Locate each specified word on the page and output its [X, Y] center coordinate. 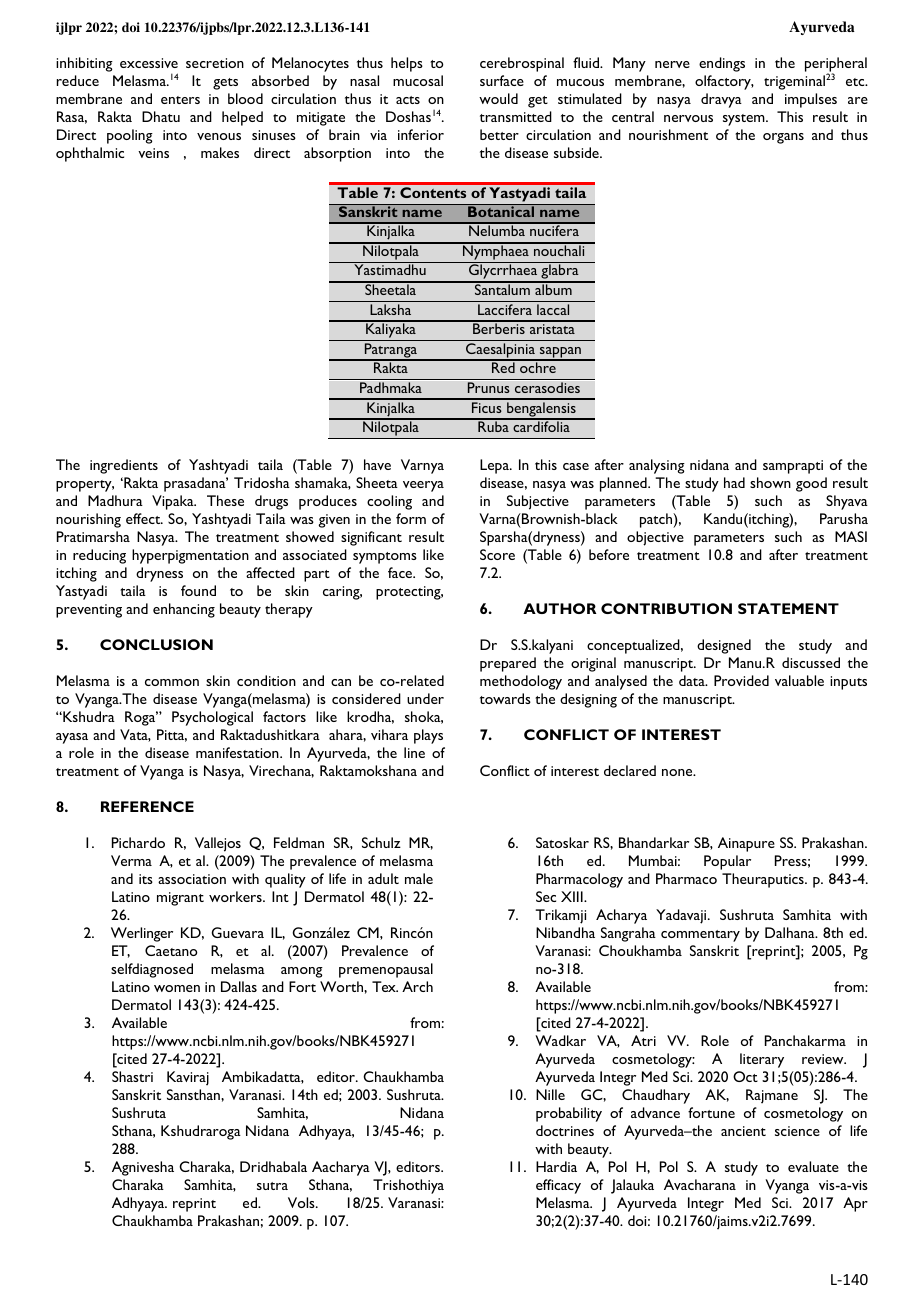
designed [724, 646]
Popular [727, 862]
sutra [272, 1186]
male [419, 878]
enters [180, 100]
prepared [508, 664]
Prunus [489, 387]
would [498, 98]
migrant [180, 899]
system [745, 120]
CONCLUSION [156, 644]
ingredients [124, 466]
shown [770, 482]
